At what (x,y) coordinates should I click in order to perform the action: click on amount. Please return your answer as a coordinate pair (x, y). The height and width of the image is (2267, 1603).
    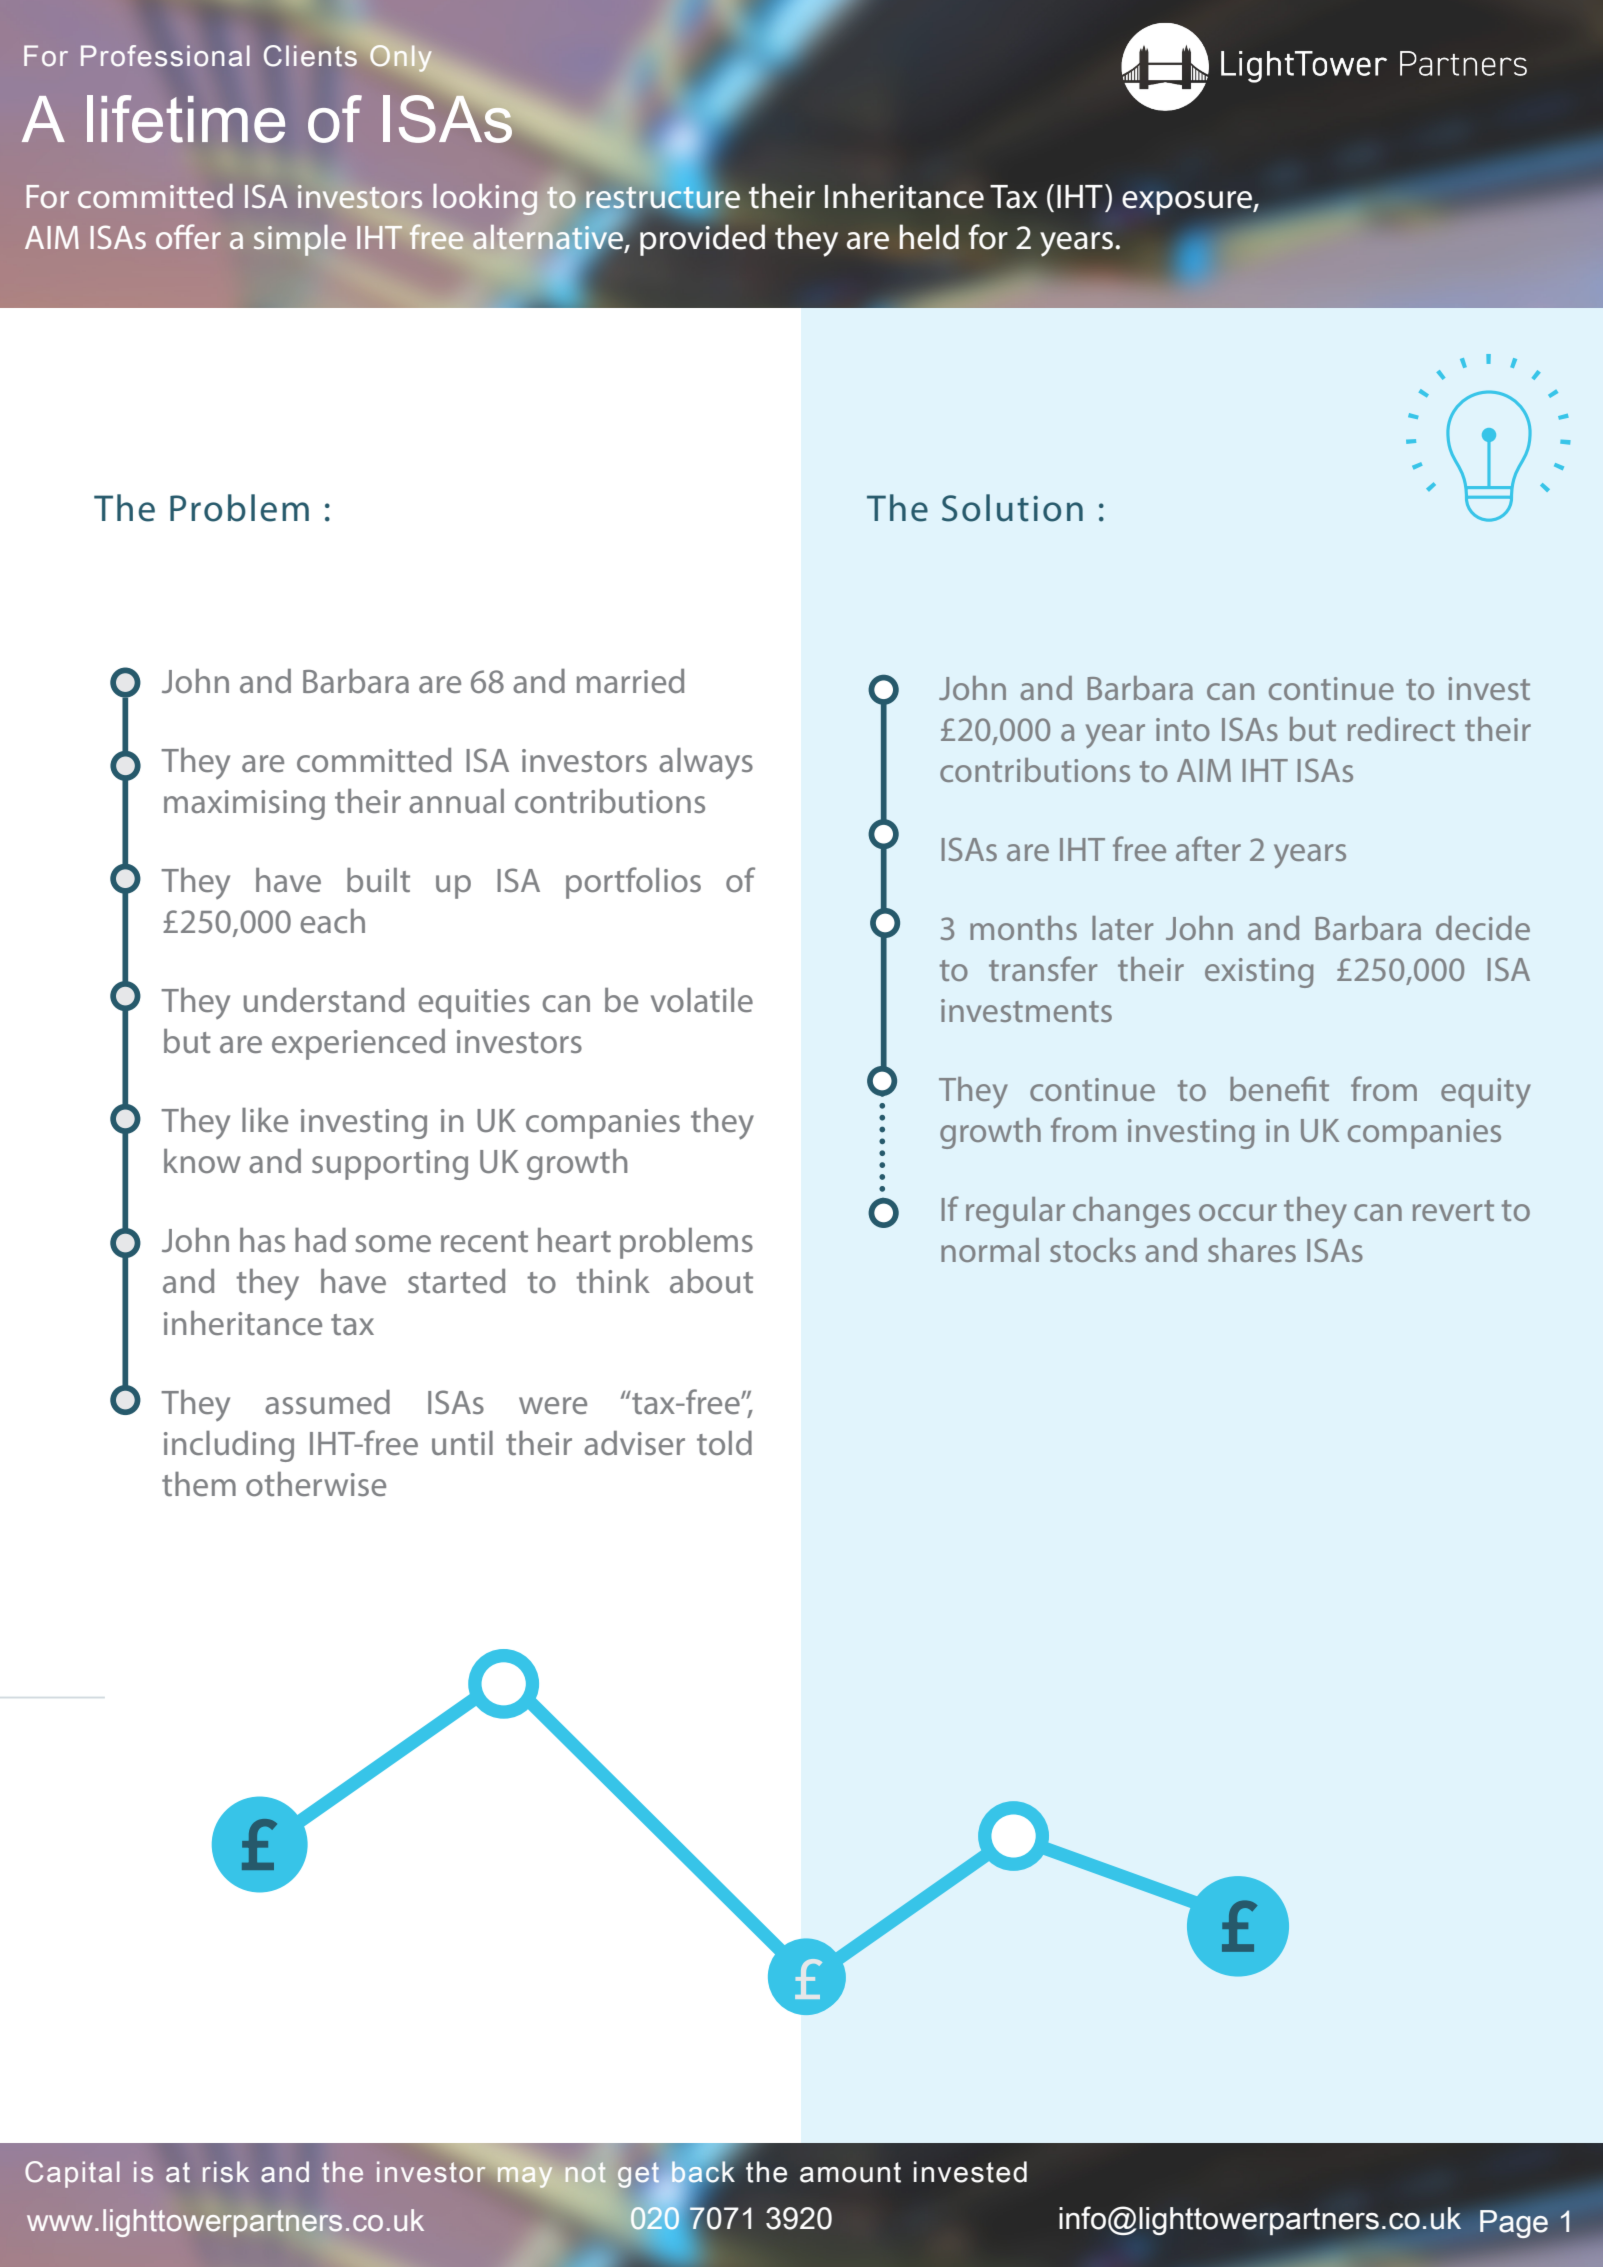
    Looking at the image, I should click on (850, 2172).
